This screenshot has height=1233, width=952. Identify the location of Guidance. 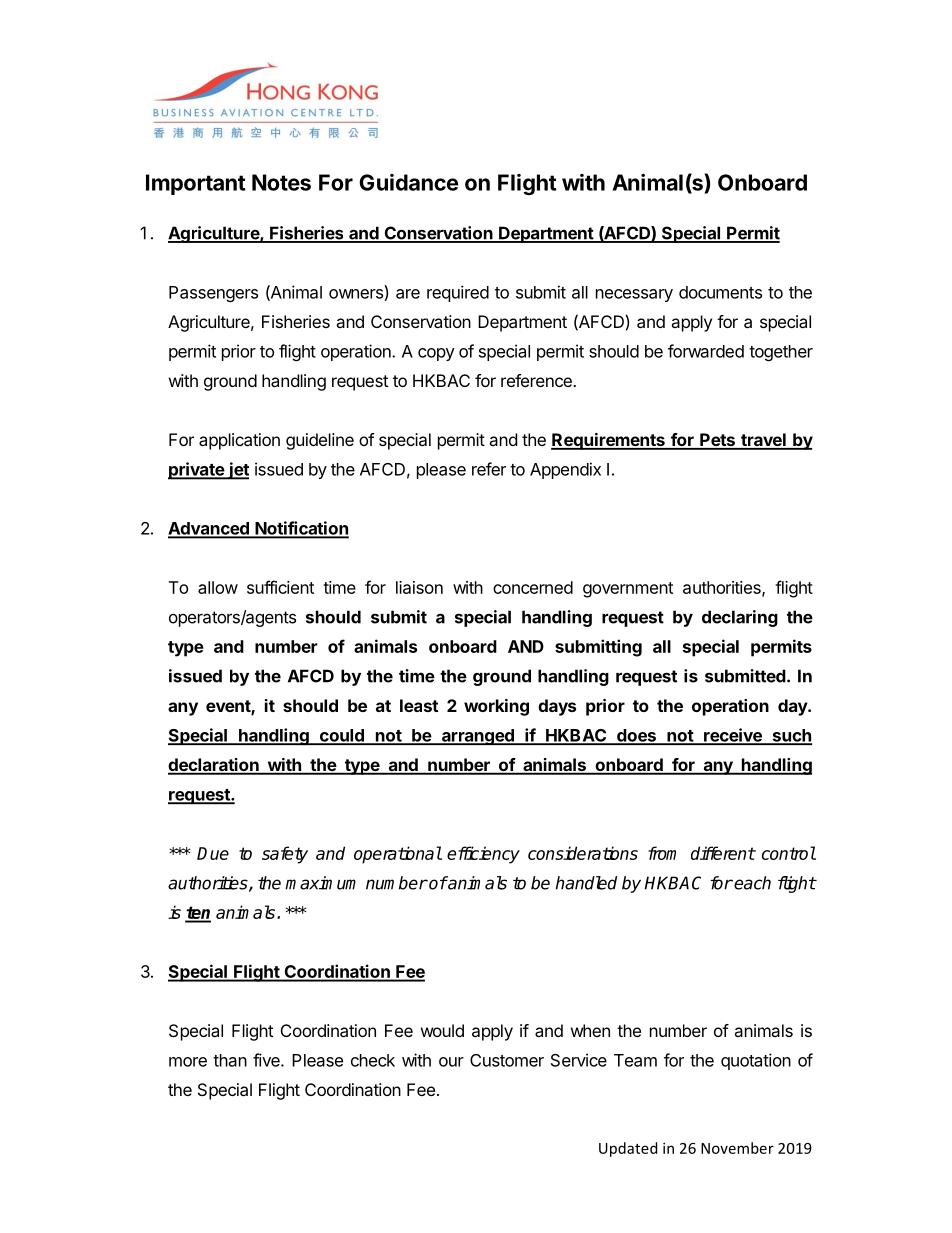
(408, 182).
